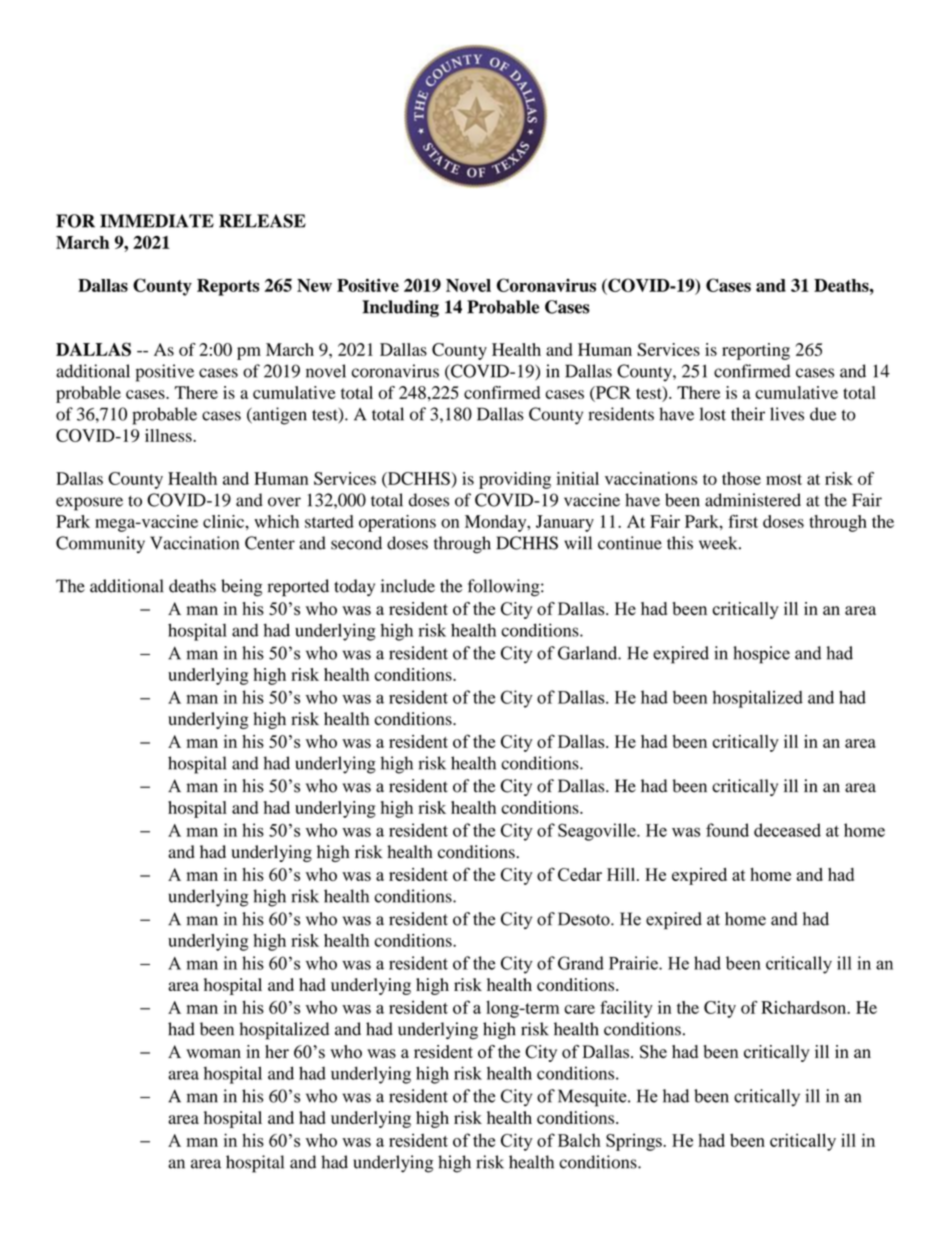  What do you see at coordinates (756, 351) in the image?
I see `reporting` at bounding box center [756, 351].
